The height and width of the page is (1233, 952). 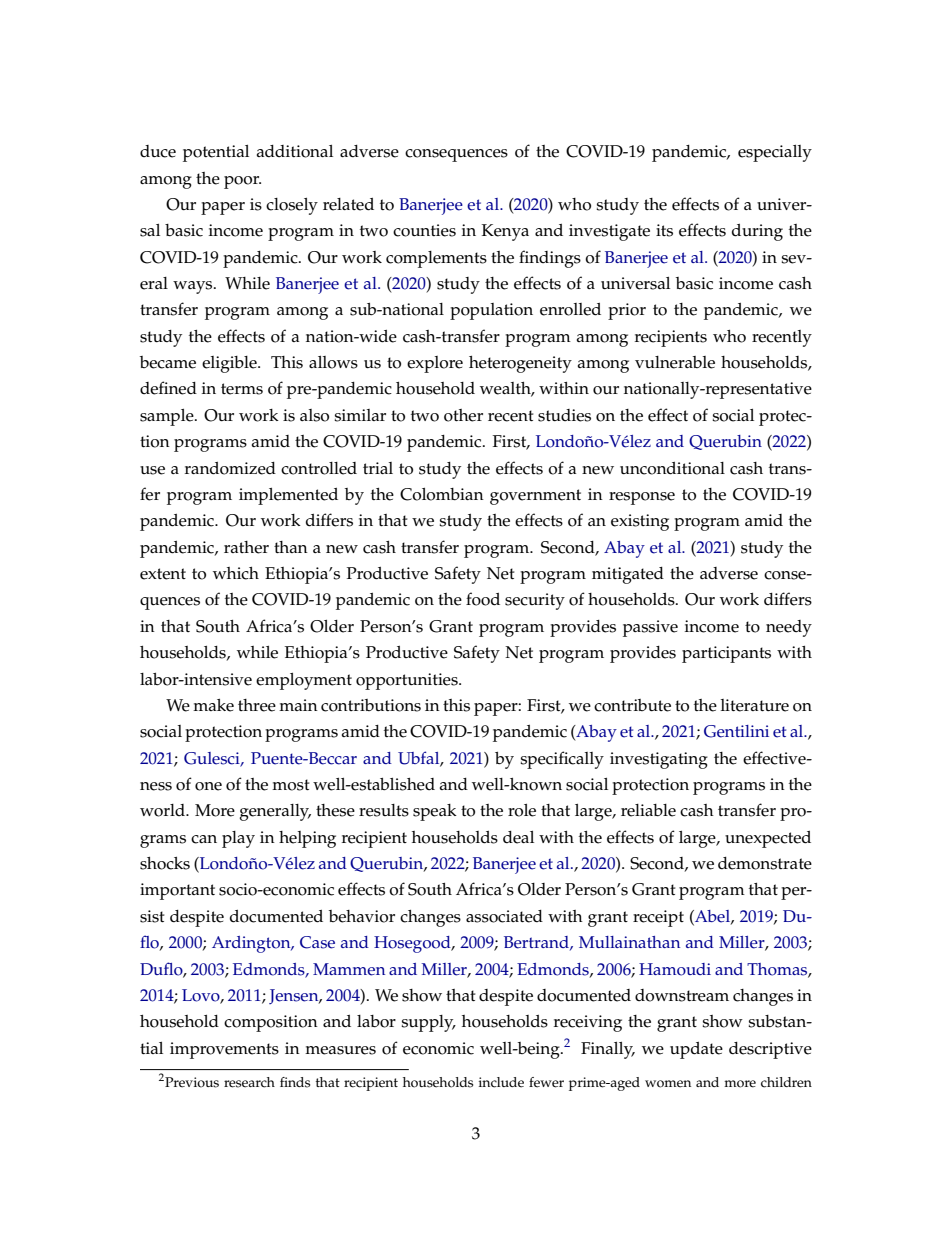 I want to click on especially, so click(x=775, y=153).
